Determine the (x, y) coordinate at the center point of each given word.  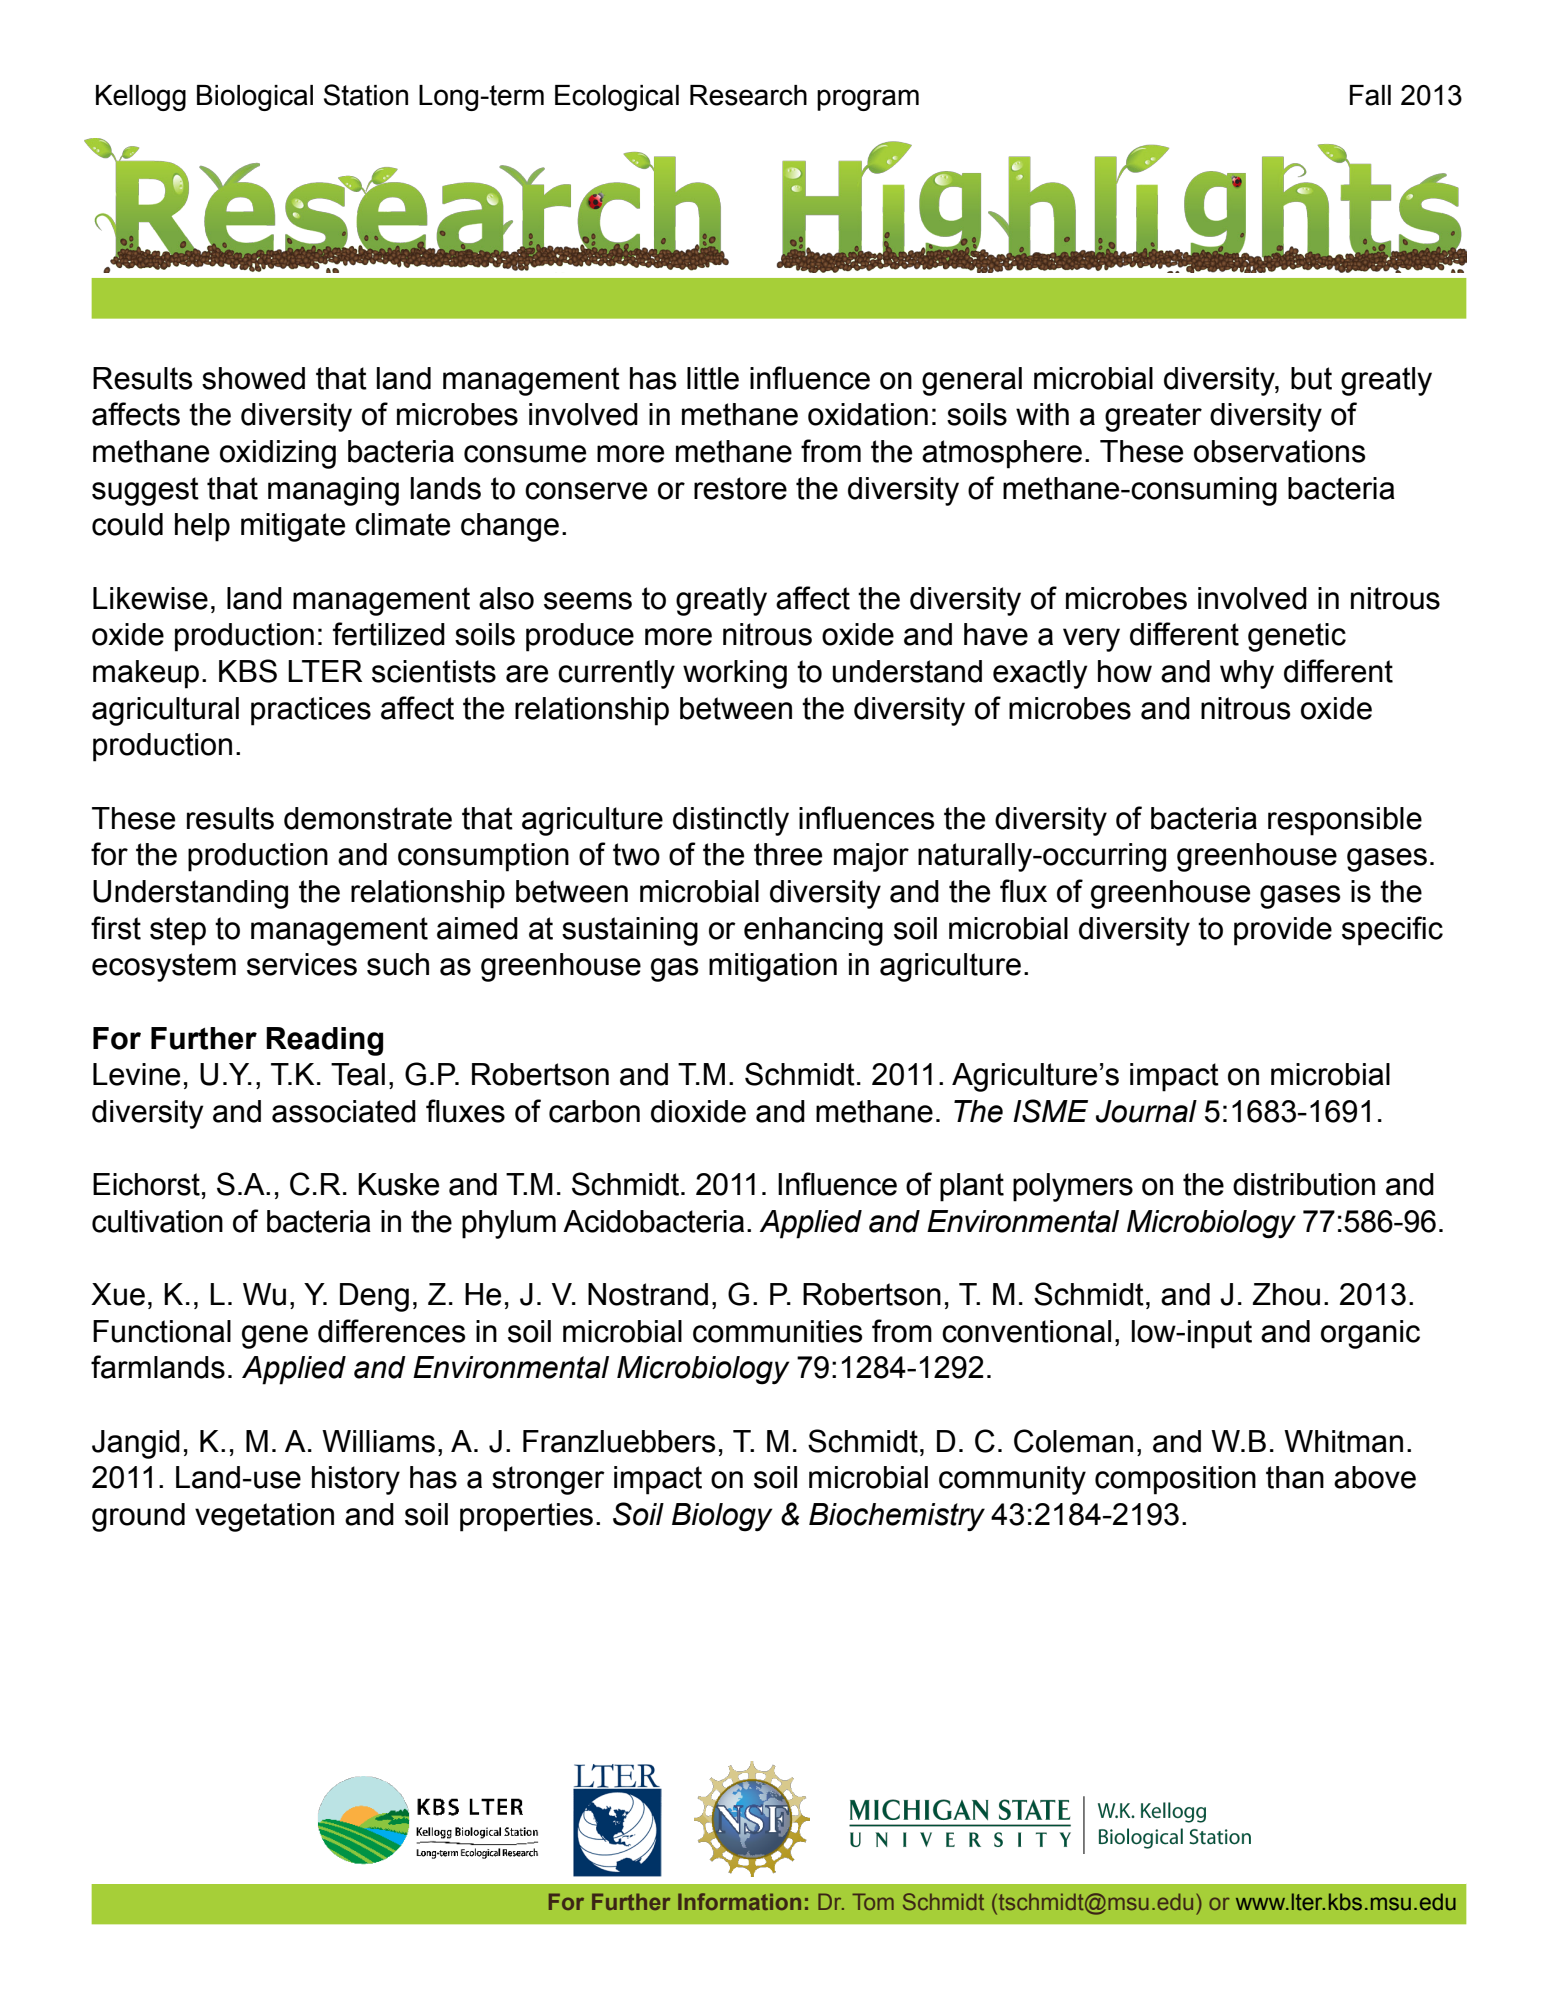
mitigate (293, 527)
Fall (1370, 95)
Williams (378, 1441)
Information (739, 1901)
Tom (873, 1901)
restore (740, 488)
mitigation (773, 967)
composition (1175, 1480)
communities (778, 1331)
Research (748, 95)
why (1247, 674)
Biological (255, 98)
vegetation (264, 1517)
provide (1283, 931)
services (302, 964)
